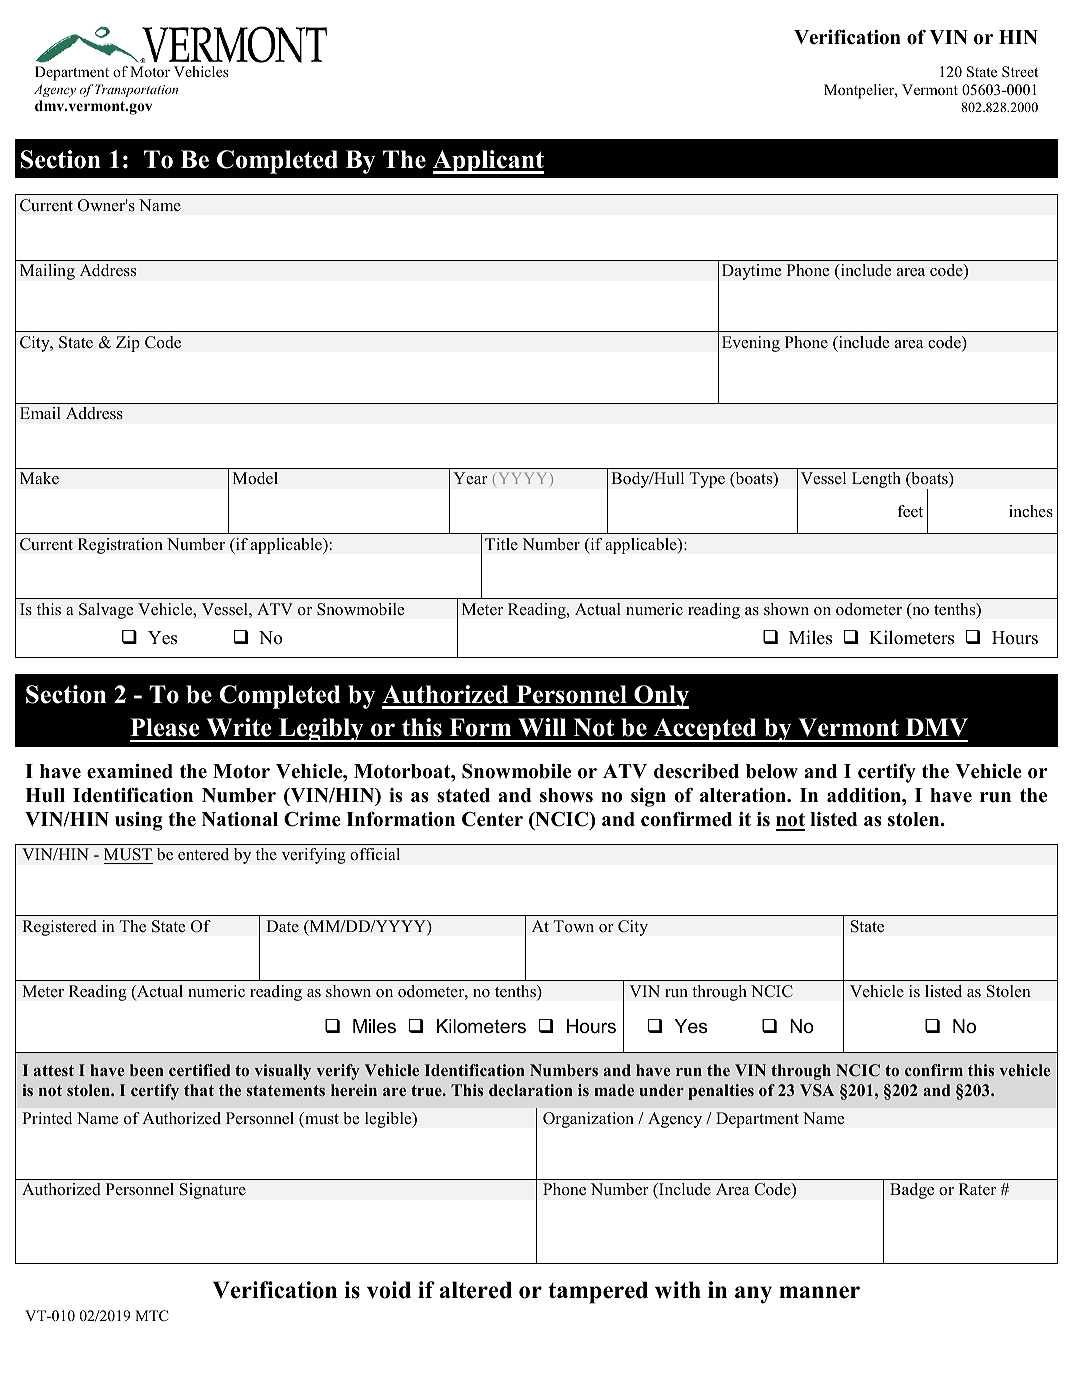 The height and width of the screenshot is (1388, 1073). Describe the element at coordinates (721, 1092) in the screenshot. I see `penalties` at that location.
